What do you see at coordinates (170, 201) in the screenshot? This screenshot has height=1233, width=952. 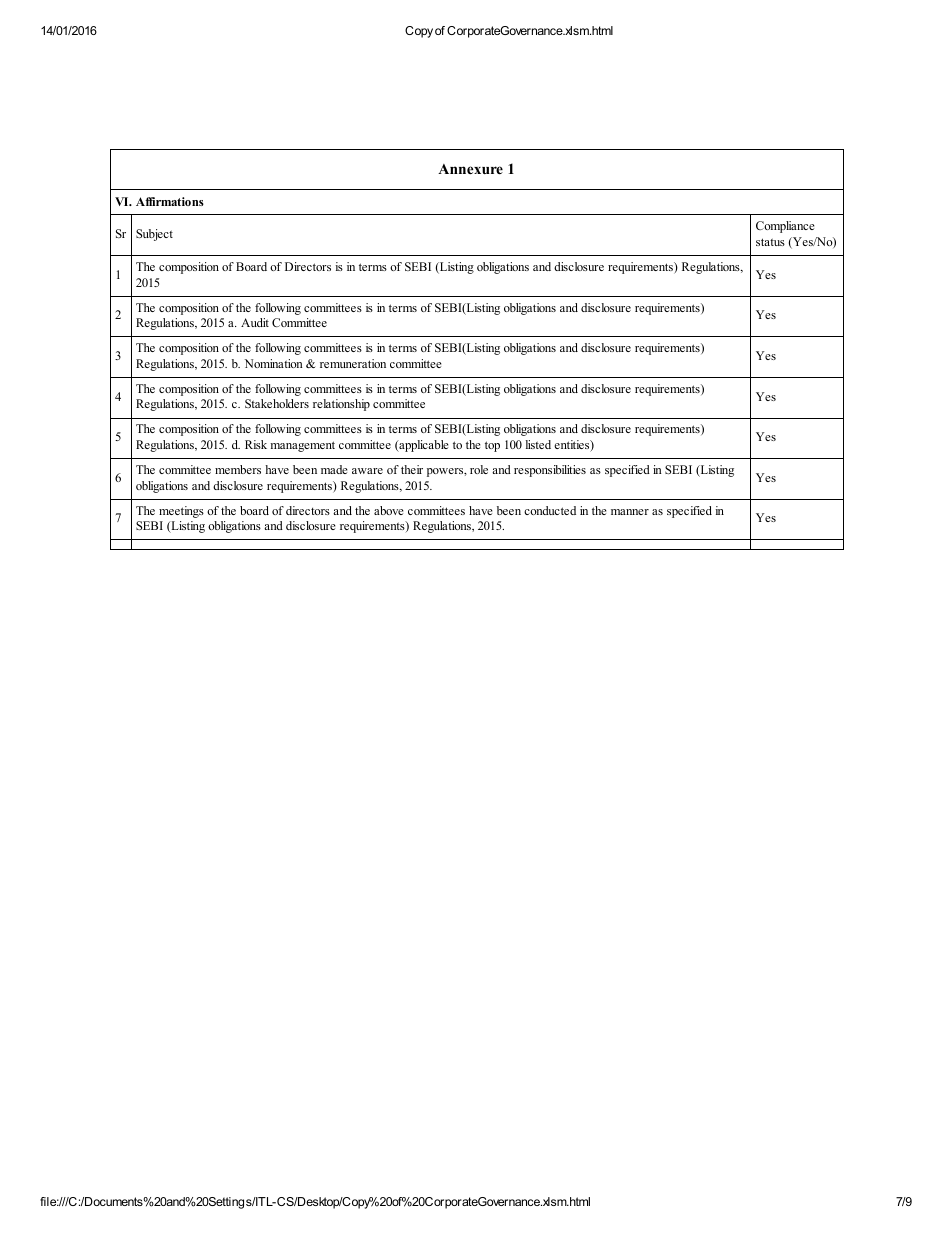 I see `Affirmations` at bounding box center [170, 201].
